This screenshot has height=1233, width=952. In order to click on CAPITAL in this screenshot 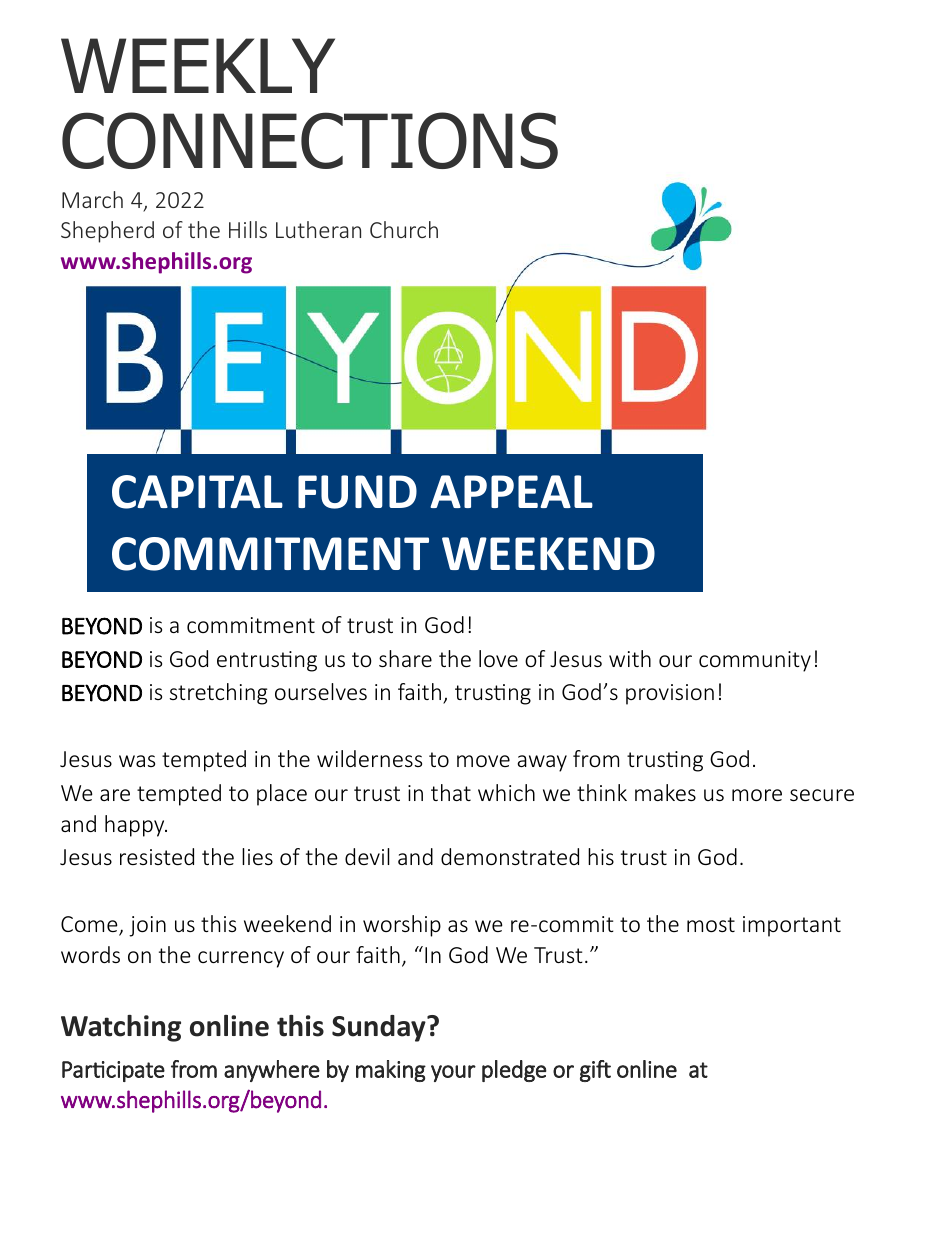, I will do `click(197, 492)`.
